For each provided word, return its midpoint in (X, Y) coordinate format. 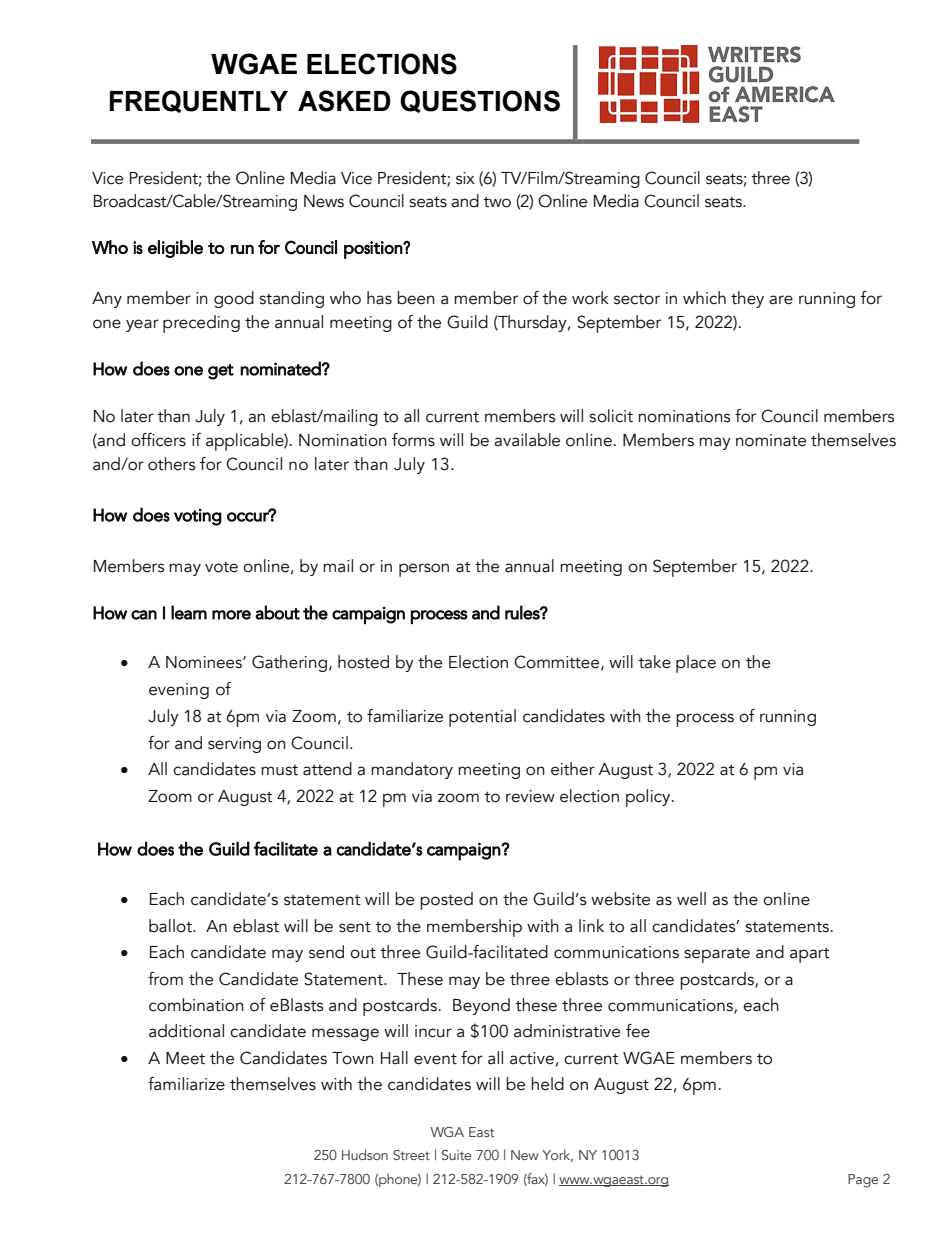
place (696, 664)
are (781, 300)
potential (482, 718)
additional (186, 1031)
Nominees (205, 662)
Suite (457, 1155)
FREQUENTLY (199, 101)
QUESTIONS (480, 101)
